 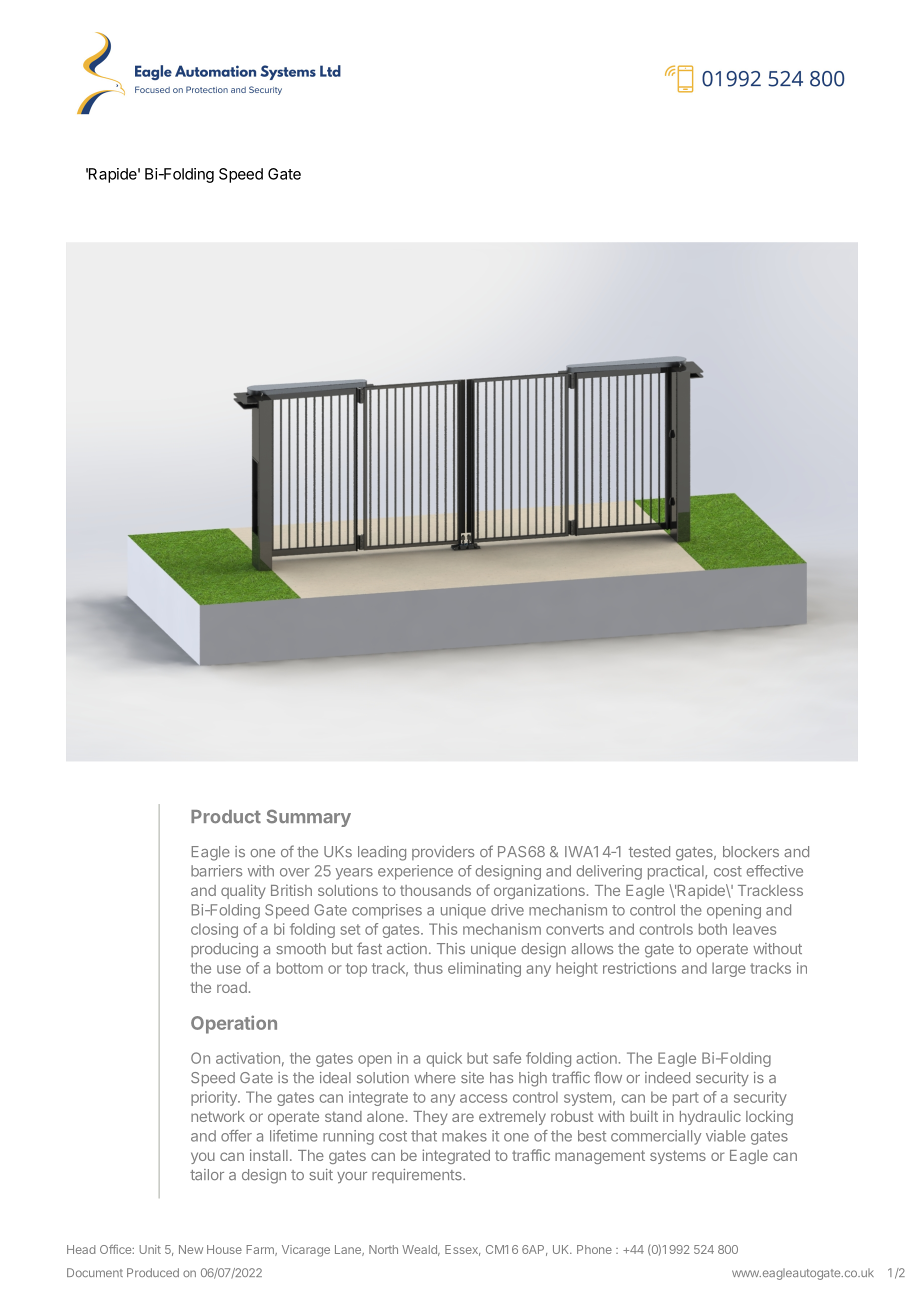 What do you see at coordinates (150, 1249) in the document?
I see `Unit` at bounding box center [150, 1249].
